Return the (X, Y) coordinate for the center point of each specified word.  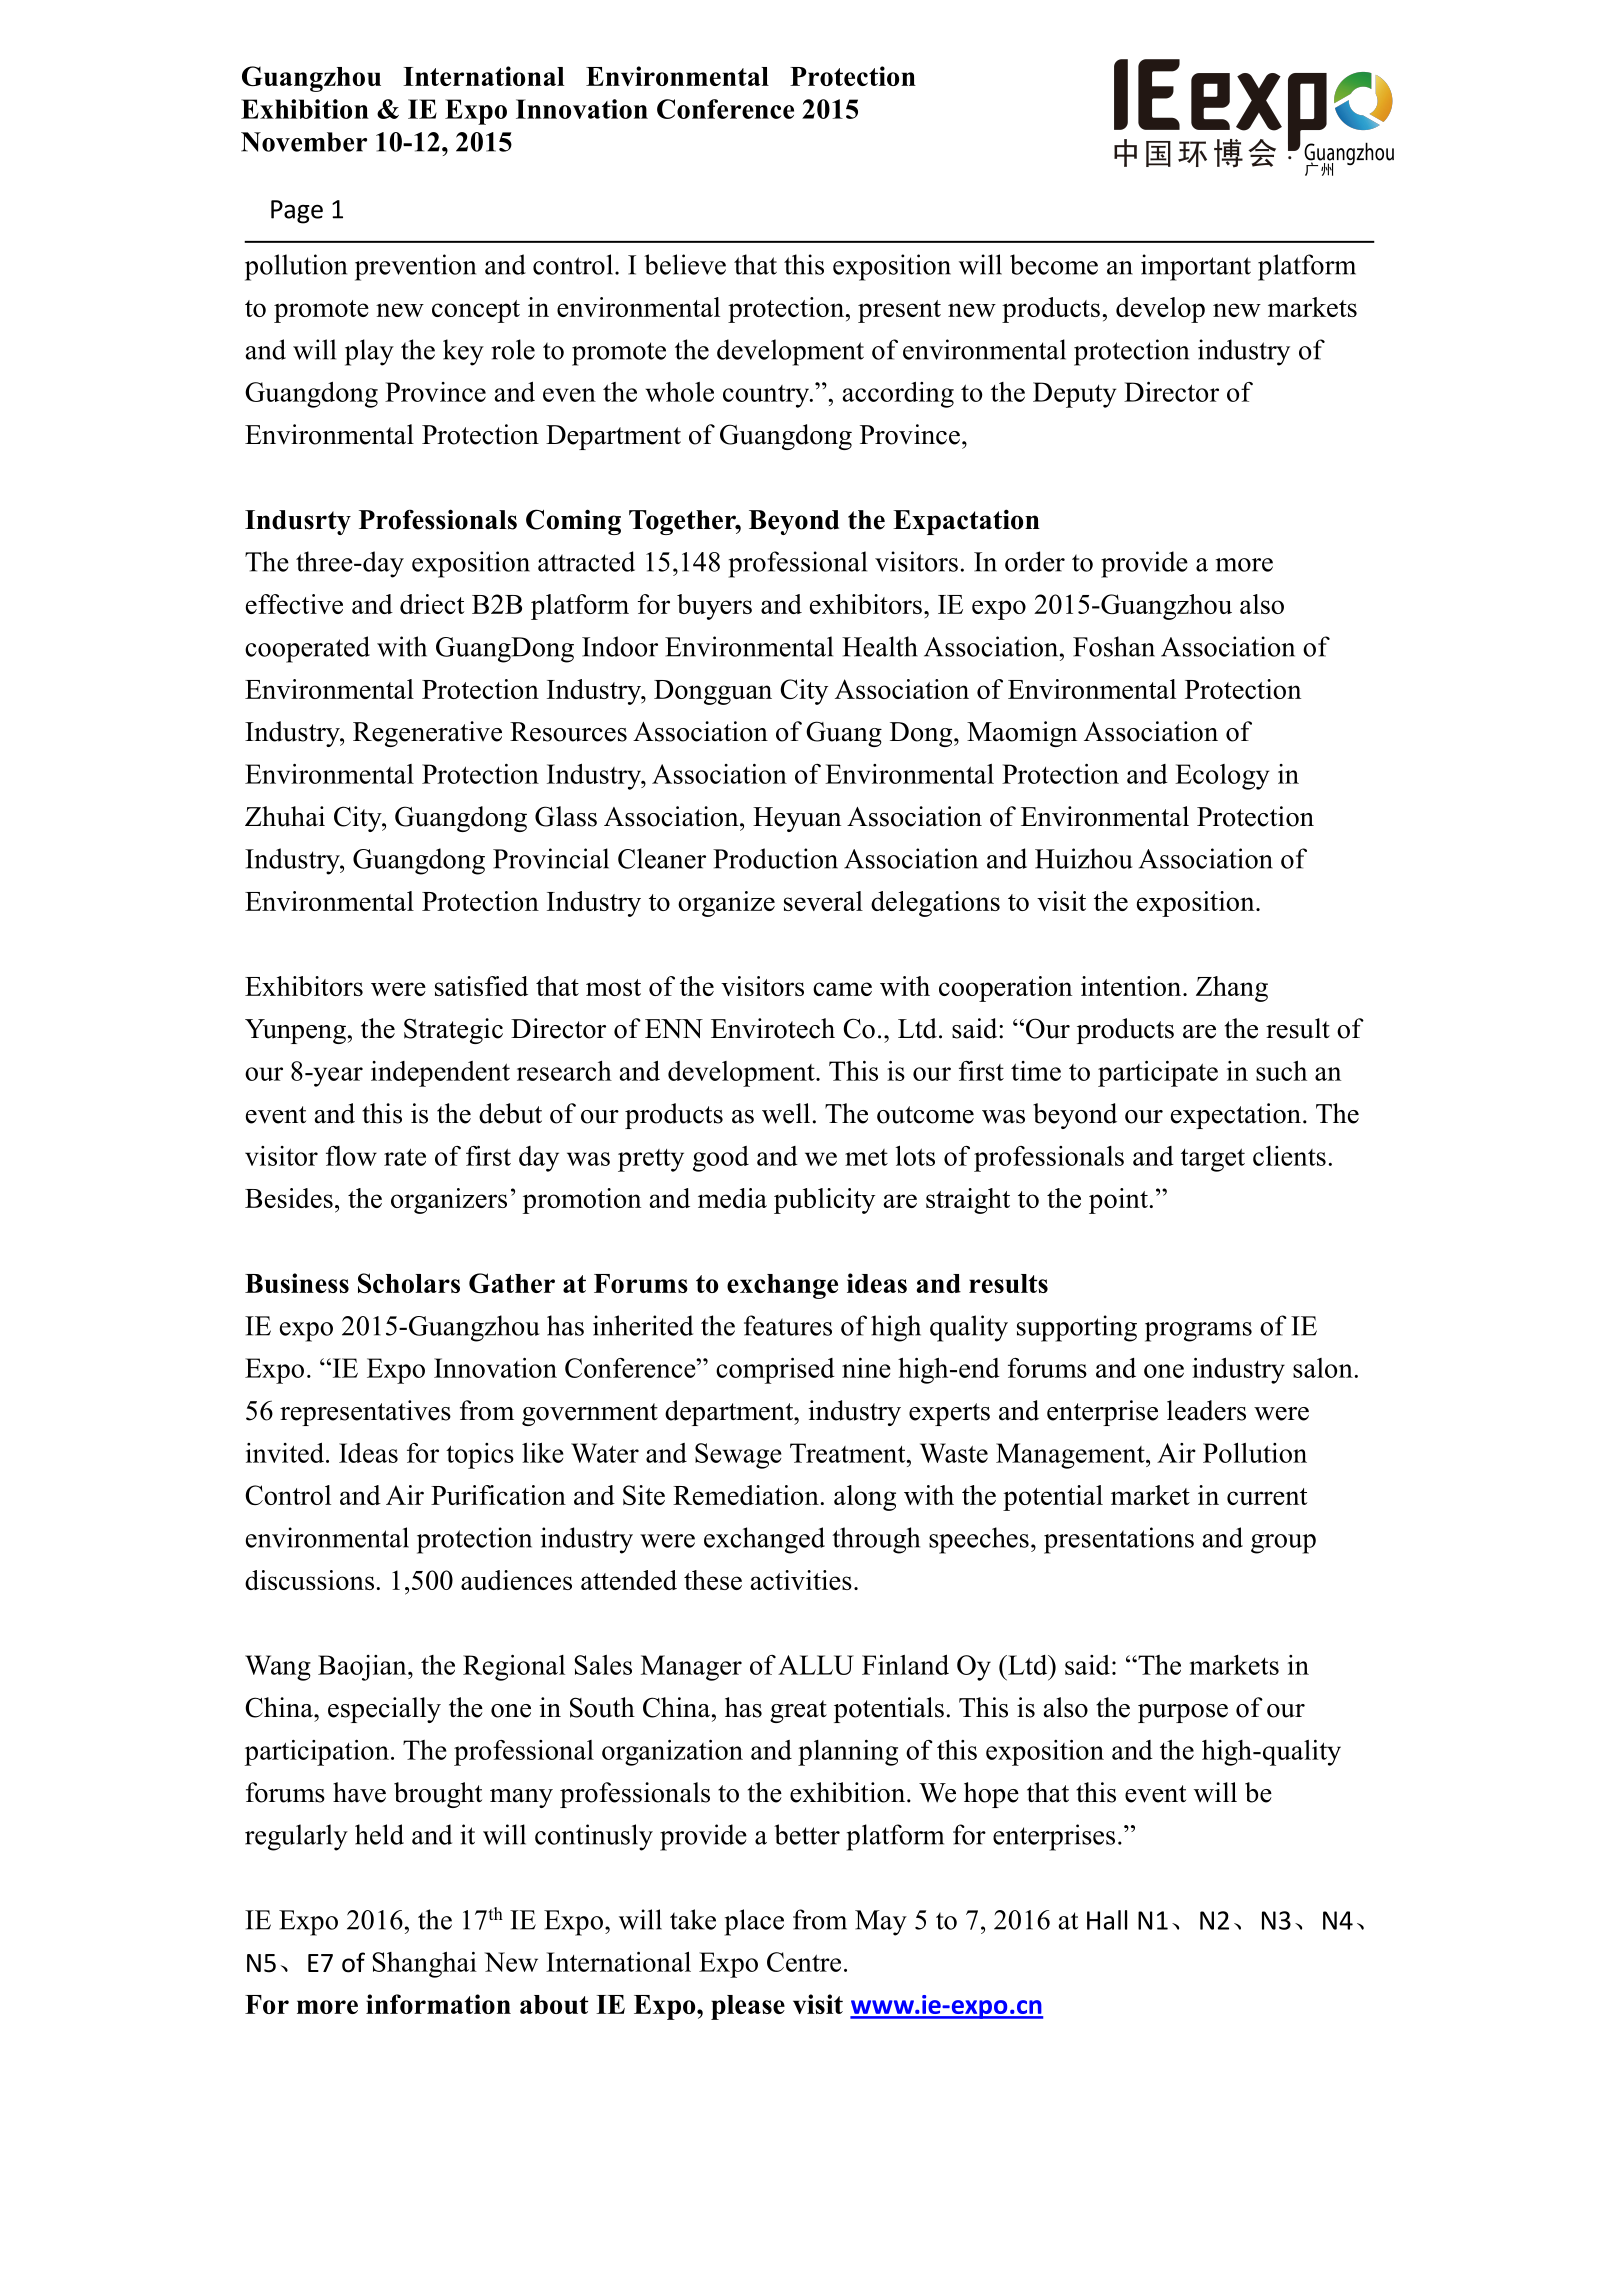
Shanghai (425, 1964)
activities (801, 1580)
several (823, 901)
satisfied (481, 986)
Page (297, 212)
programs (1198, 1332)
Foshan (1114, 646)
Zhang (1232, 989)
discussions (309, 1580)
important (1196, 267)
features (788, 1325)
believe (685, 264)
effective (294, 604)
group (1283, 1544)
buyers (714, 607)
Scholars (409, 1283)
